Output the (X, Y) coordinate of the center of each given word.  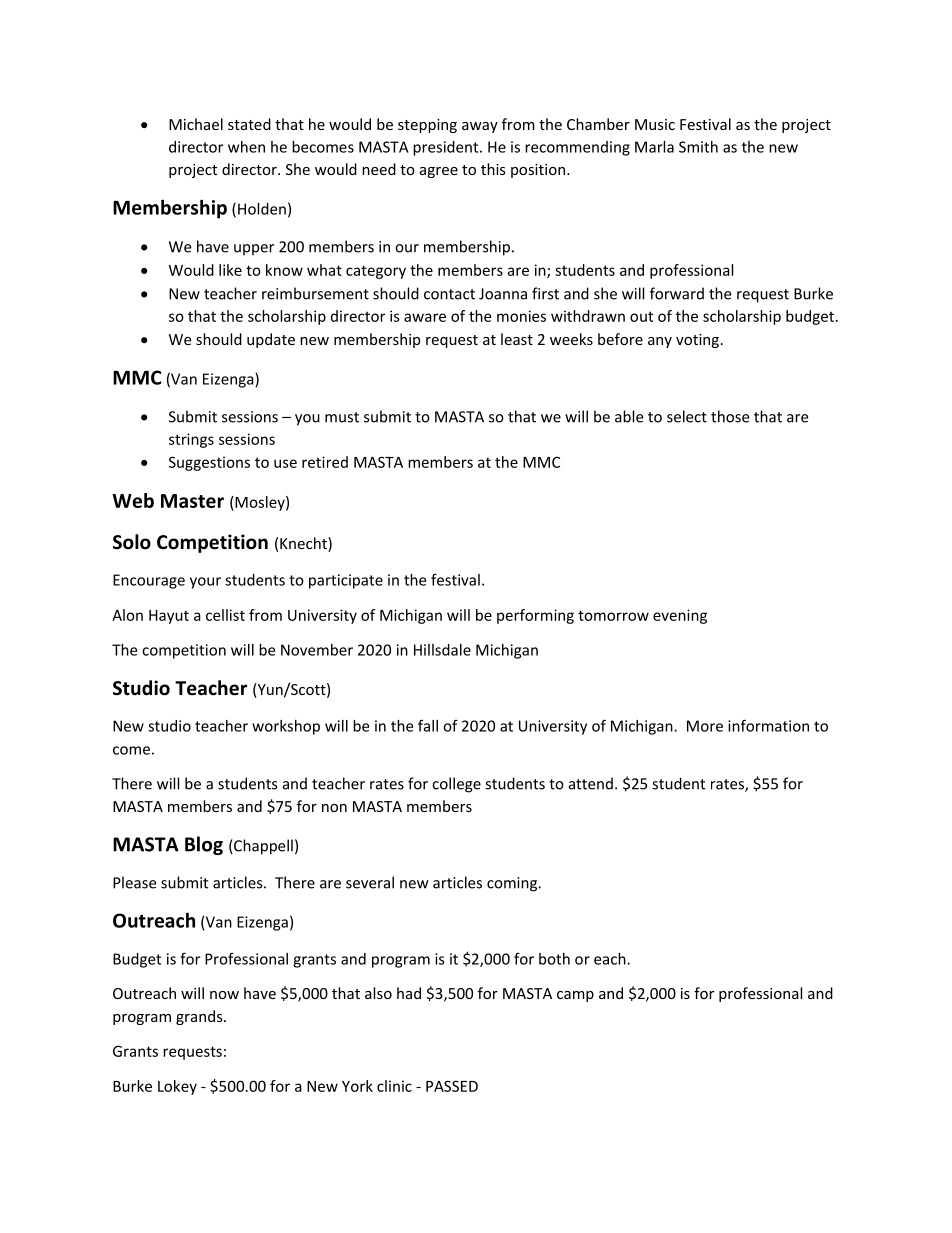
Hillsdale (442, 650)
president (447, 148)
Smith (698, 147)
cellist (225, 615)
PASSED (452, 1086)
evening (680, 616)
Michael (196, 124)
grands (200, 1017)
